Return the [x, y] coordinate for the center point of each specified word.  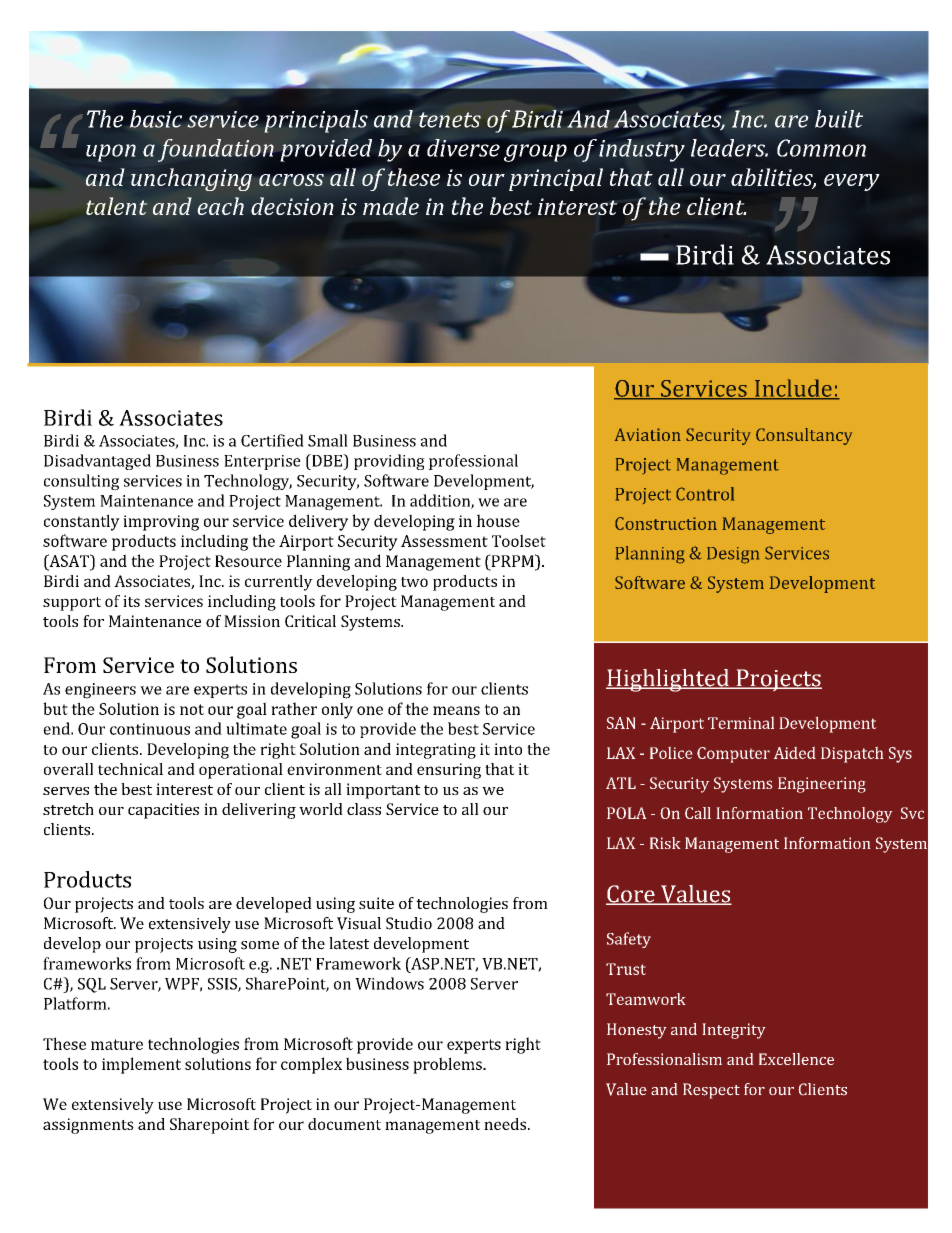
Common [821, 148]
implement [141, 1065]
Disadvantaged [97, 462]
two [414, 582]
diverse [463, 148]
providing [389, 462]
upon [111, 153]
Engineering [822, 785]
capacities [163, 811]
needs [505, 1124]
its [131, 601]
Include [793, 389]
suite [376, 903]
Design [733, 555]
